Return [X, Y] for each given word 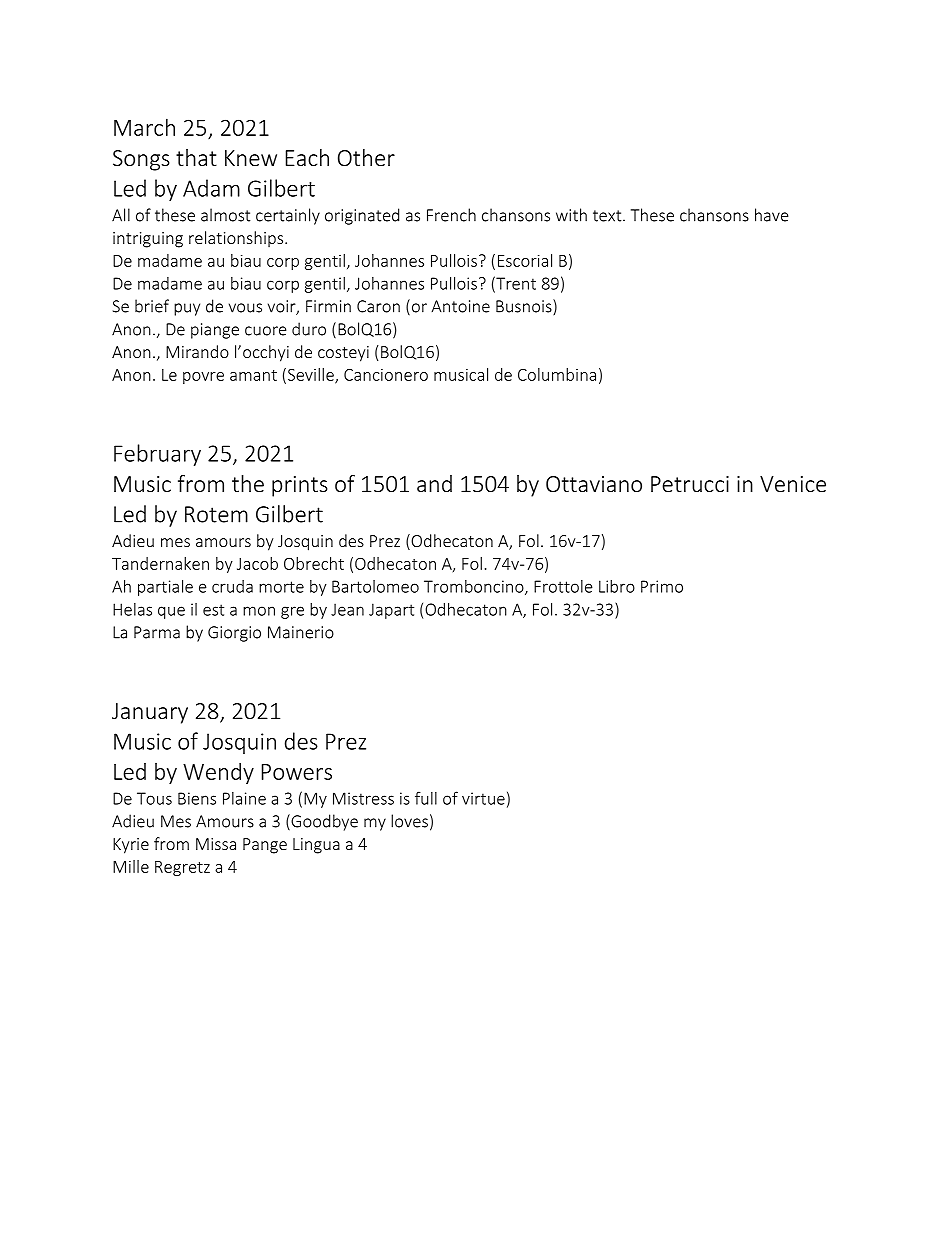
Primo [662, 586]
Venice [793, 484]
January [150, 713]
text [608, 216]
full [426, 798]
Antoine [461, 306]
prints [300, 486]
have [772, 215]
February [157, 455]
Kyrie [131, 846]
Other [366, 157]
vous [245, 308]
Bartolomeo [375, 586]
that [196, 157]
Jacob [257, 563]
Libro [617, 586]
